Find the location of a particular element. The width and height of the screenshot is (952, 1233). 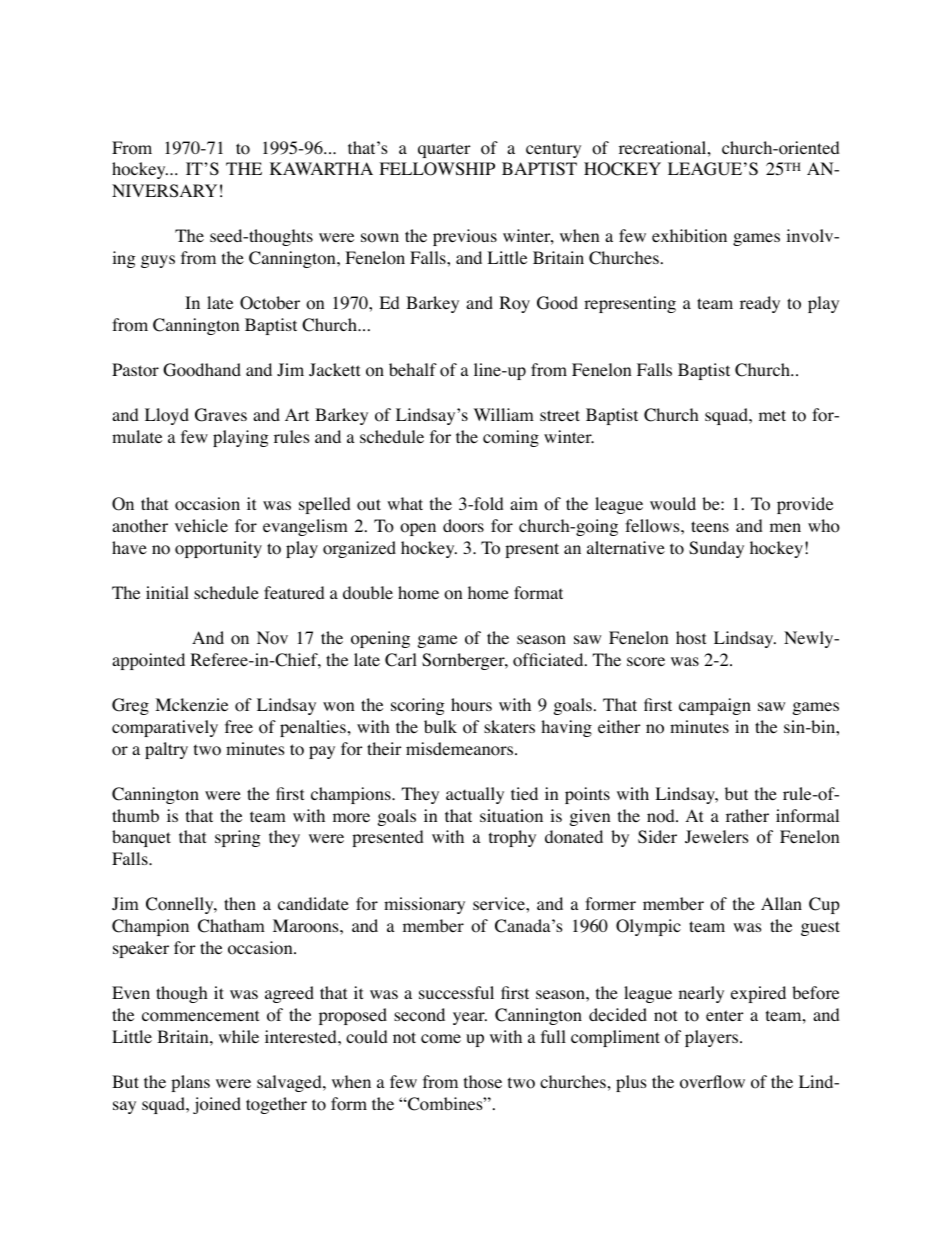

host is located at coordinates (691, 638).
